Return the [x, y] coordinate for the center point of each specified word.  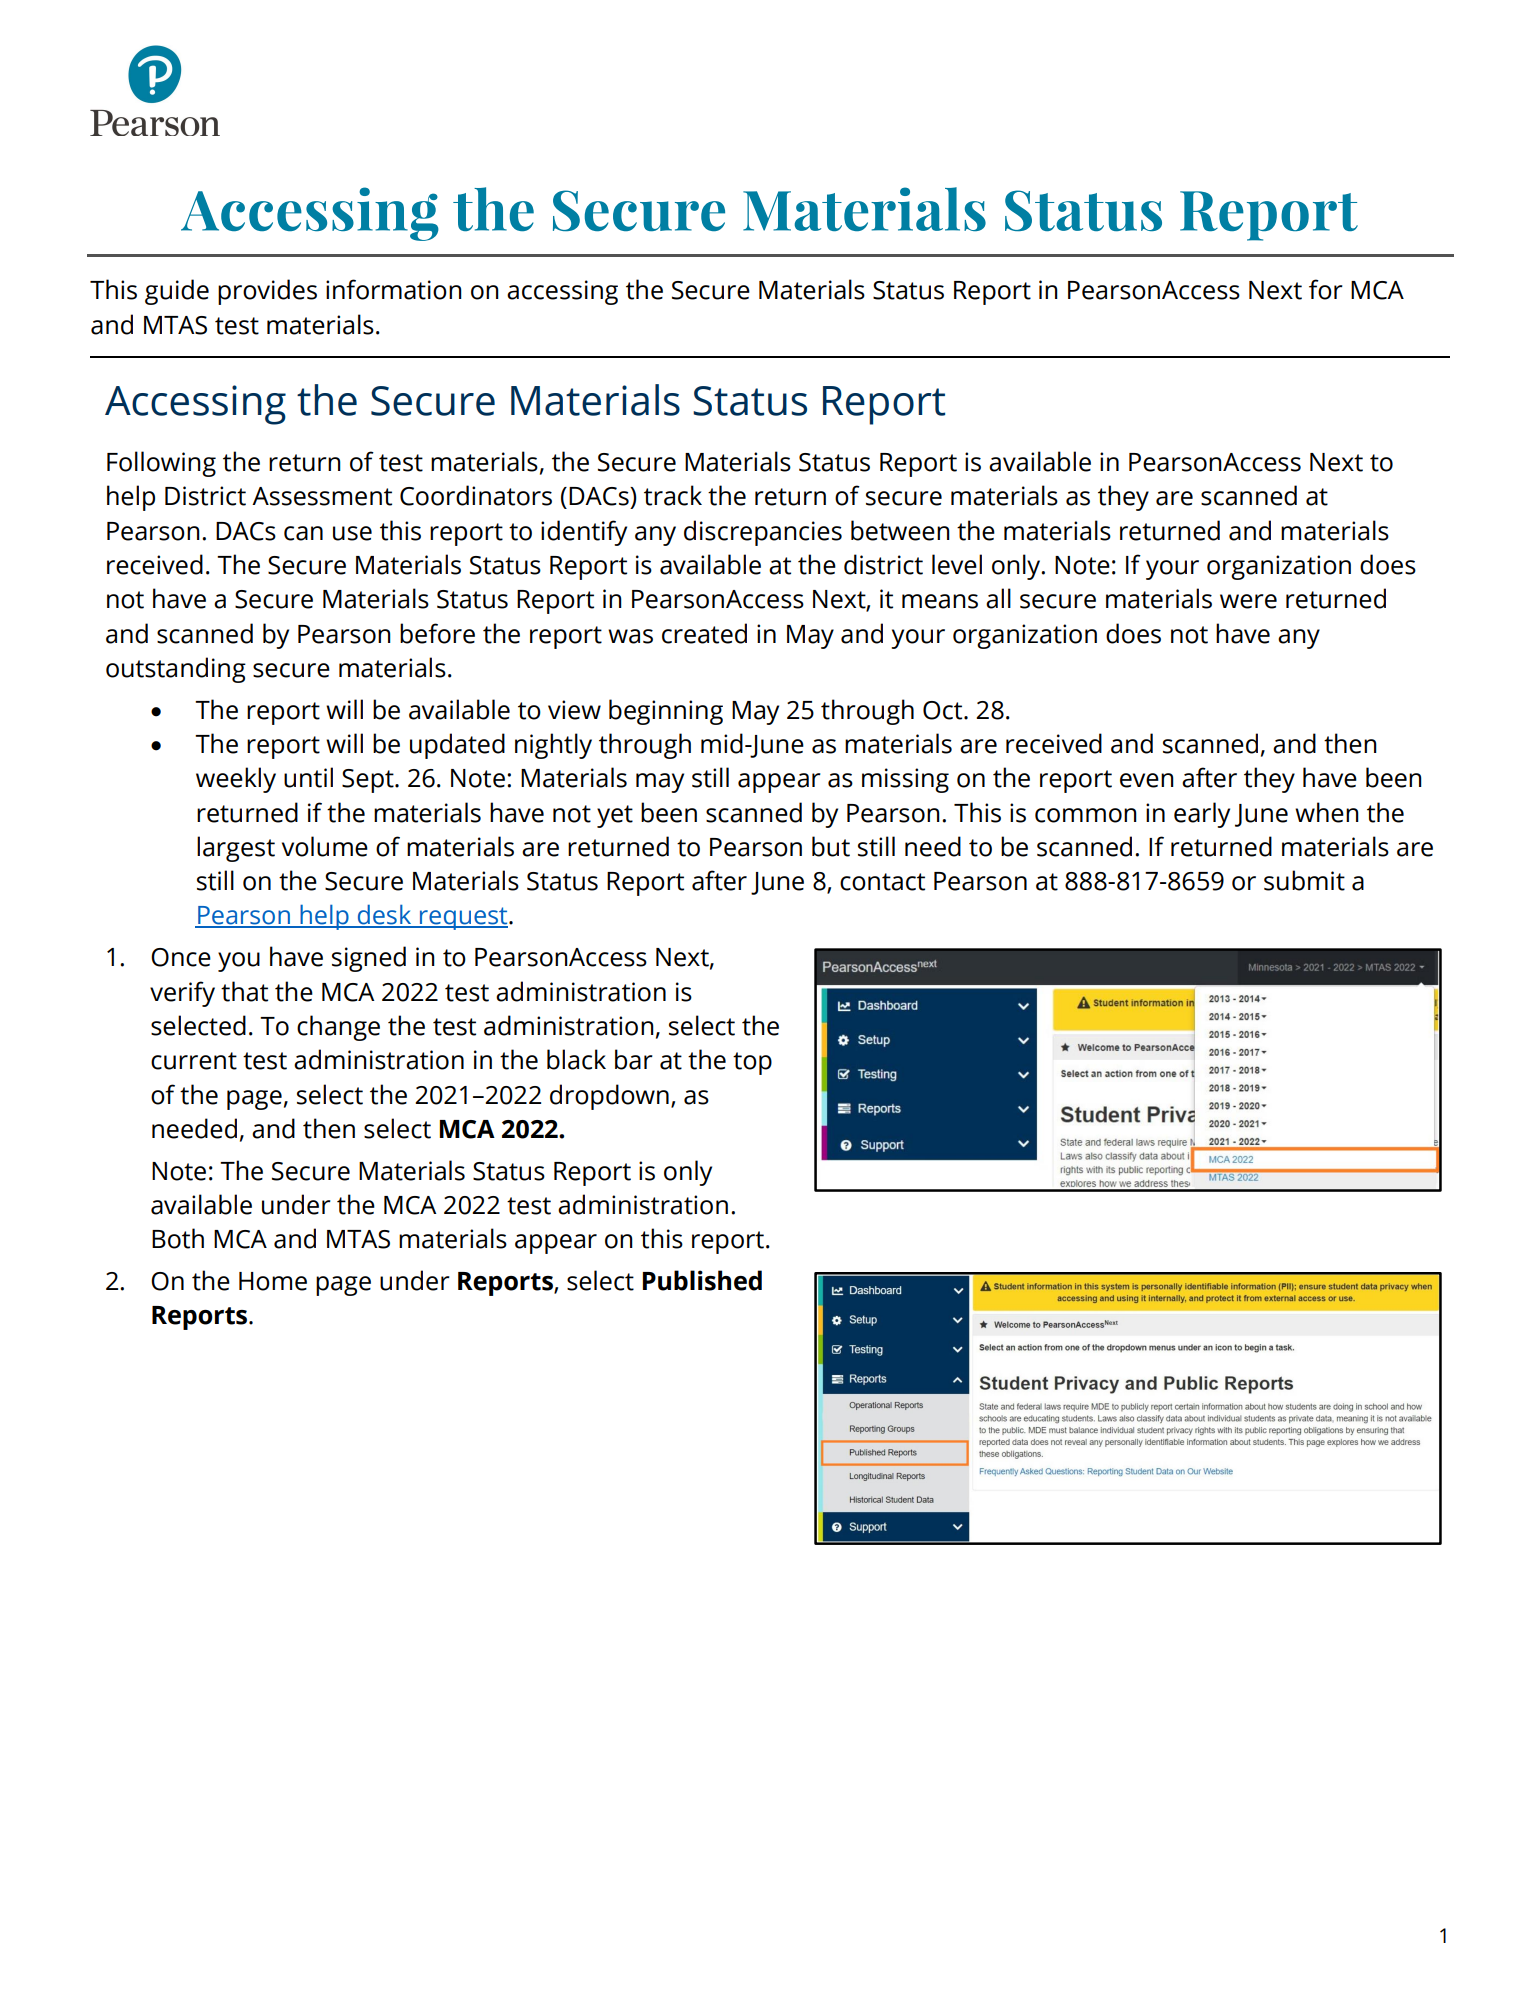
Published [702, 1280]
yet [615, 816]
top [752, 1063]
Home [273, 1281]
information [394, 289]
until [308, 777]
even [1147, 780]
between [900, 530]
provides [267, 292]
